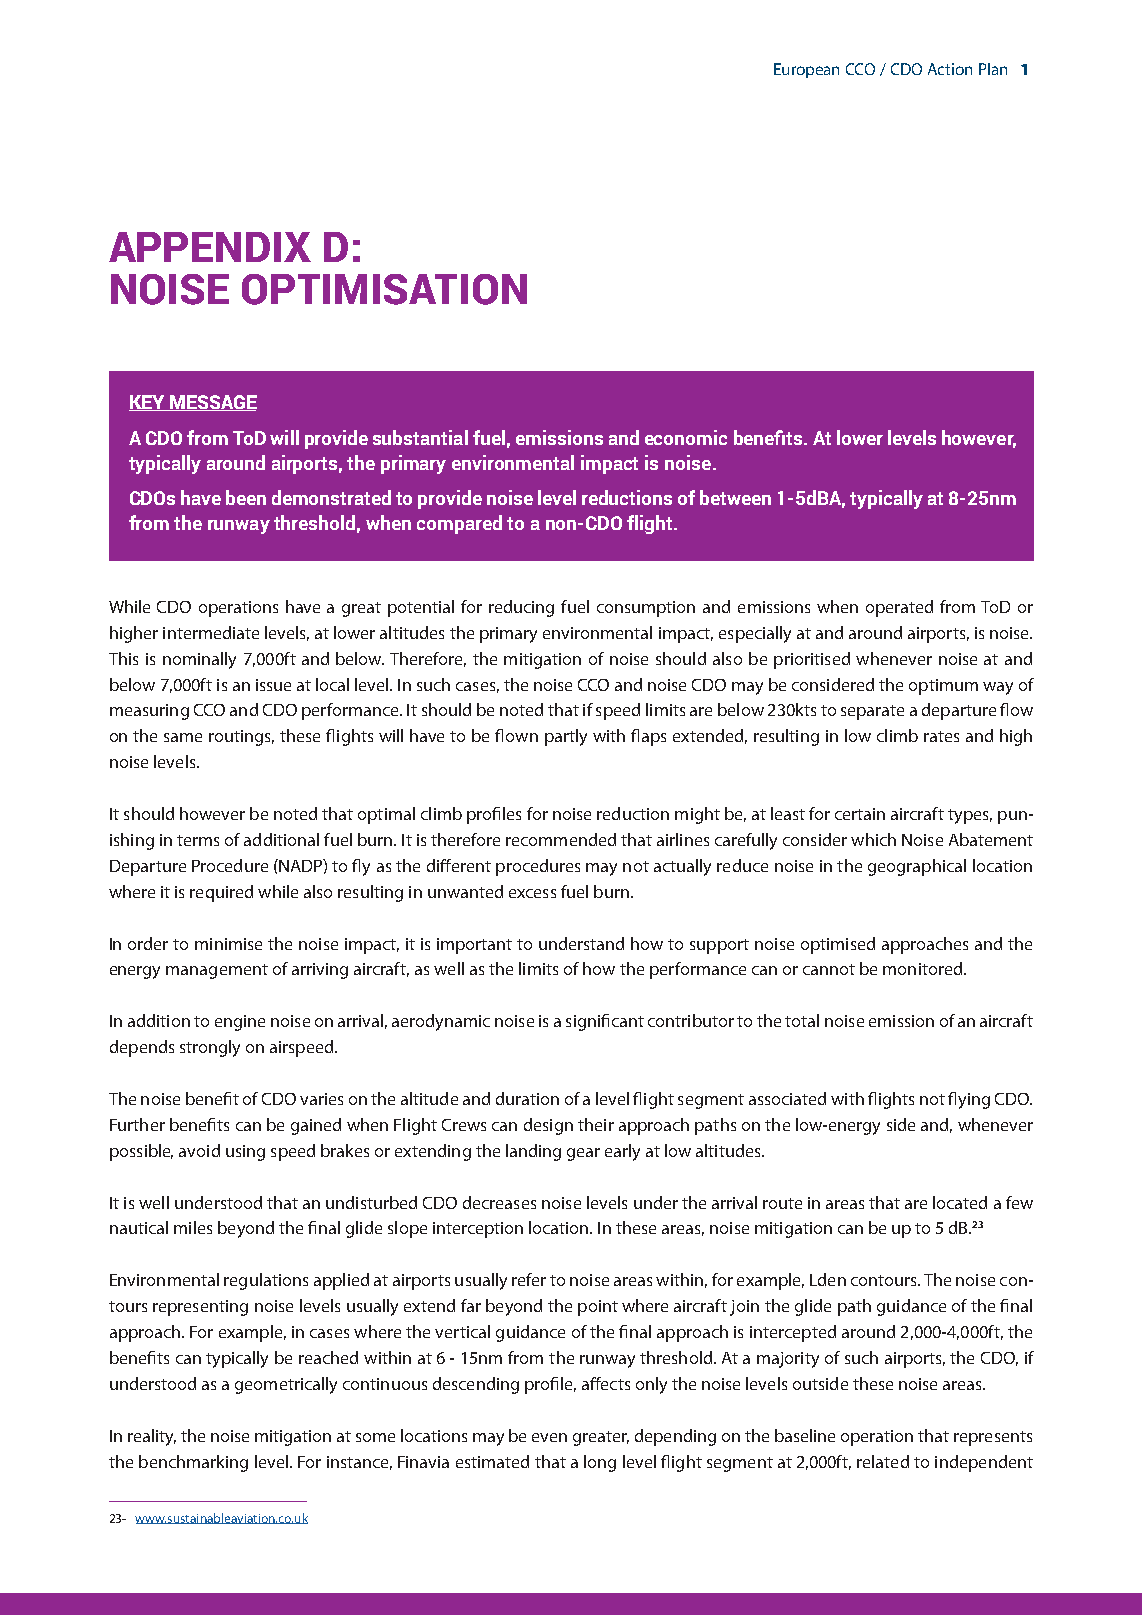 The image size is (1142, 1615). What do you see at coordinates (883, 1461) in the page?
I see `related` at bounding box center [883, 1461].
